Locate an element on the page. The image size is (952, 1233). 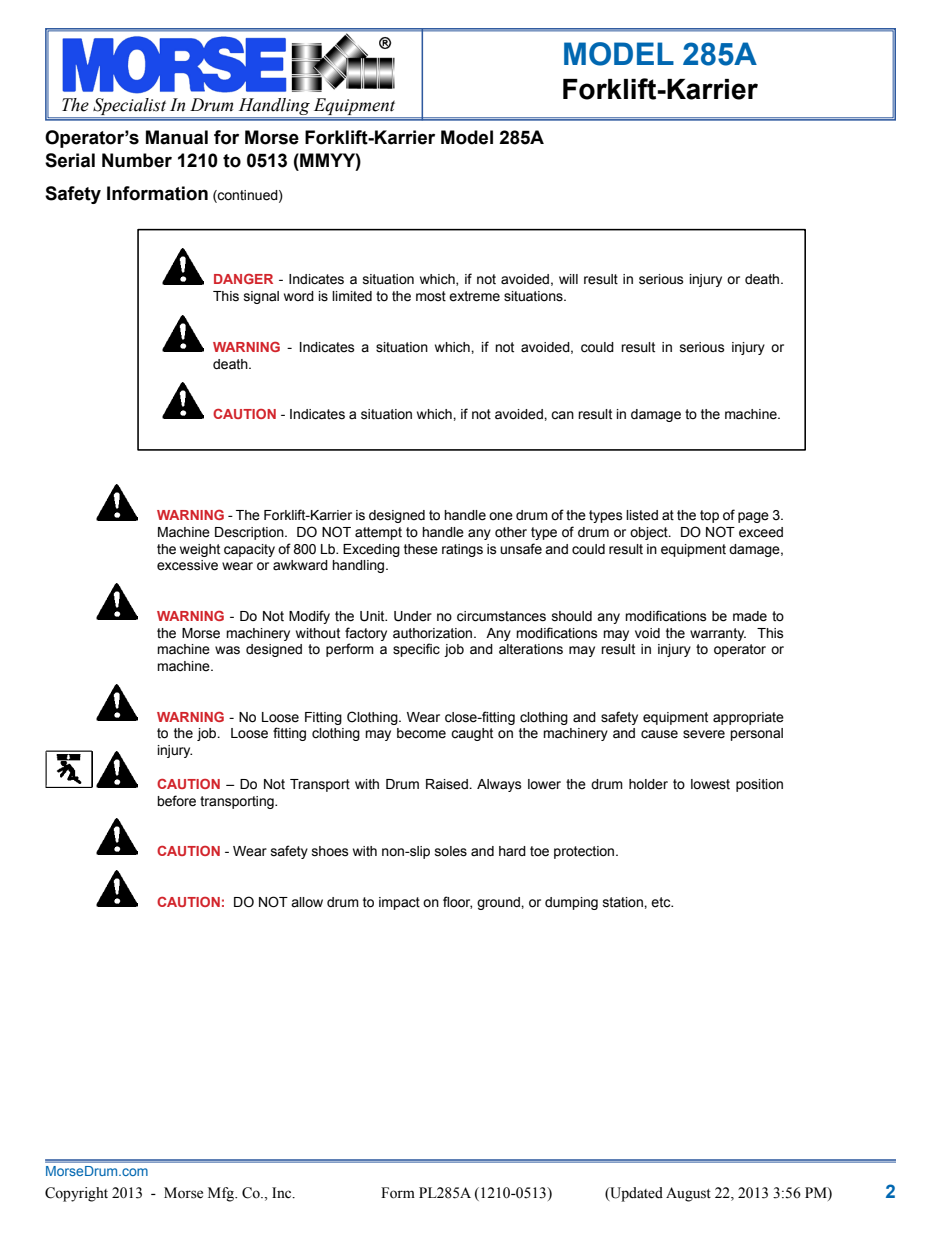
impact is located at coordinates (399, 903).
